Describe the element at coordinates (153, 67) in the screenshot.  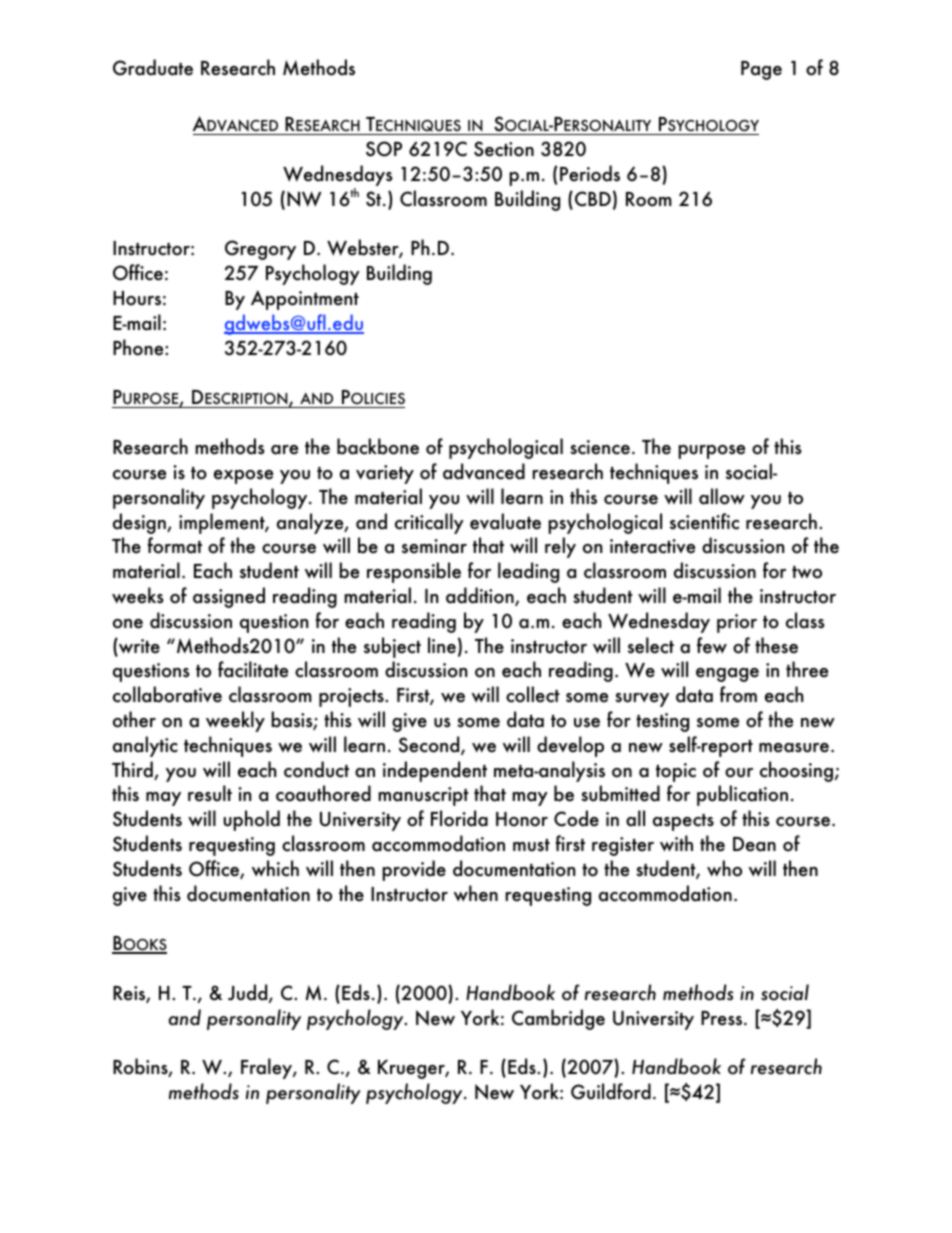
I see `Graduate` at that location.
